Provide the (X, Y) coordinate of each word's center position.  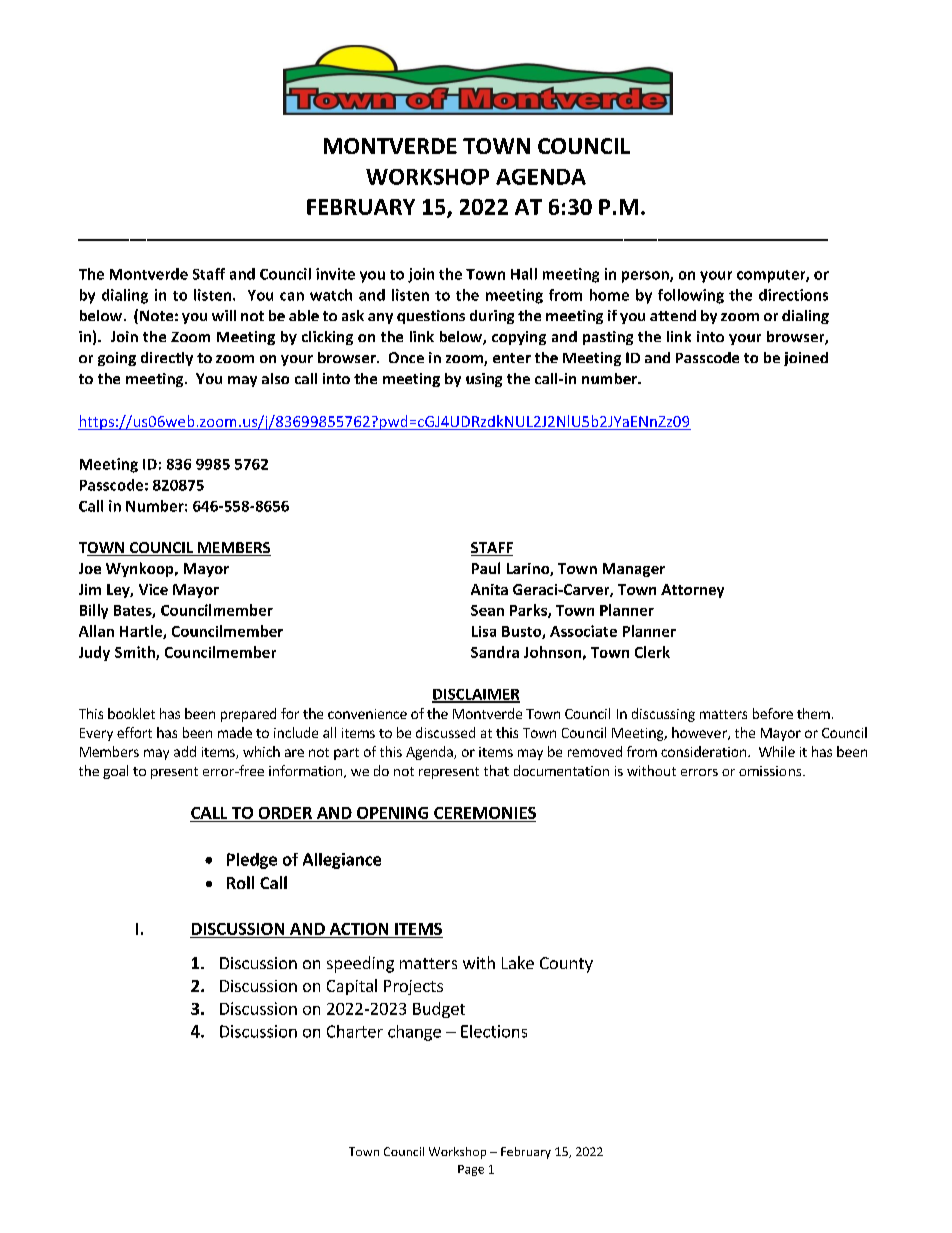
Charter (355, 1031)
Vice (153, 589)
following (691, 296)
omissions (771, 771)
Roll (240, 882)
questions (431, 317)
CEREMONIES (485, 813)
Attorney (692, 591)
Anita (489, 589)
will (224, 315)
